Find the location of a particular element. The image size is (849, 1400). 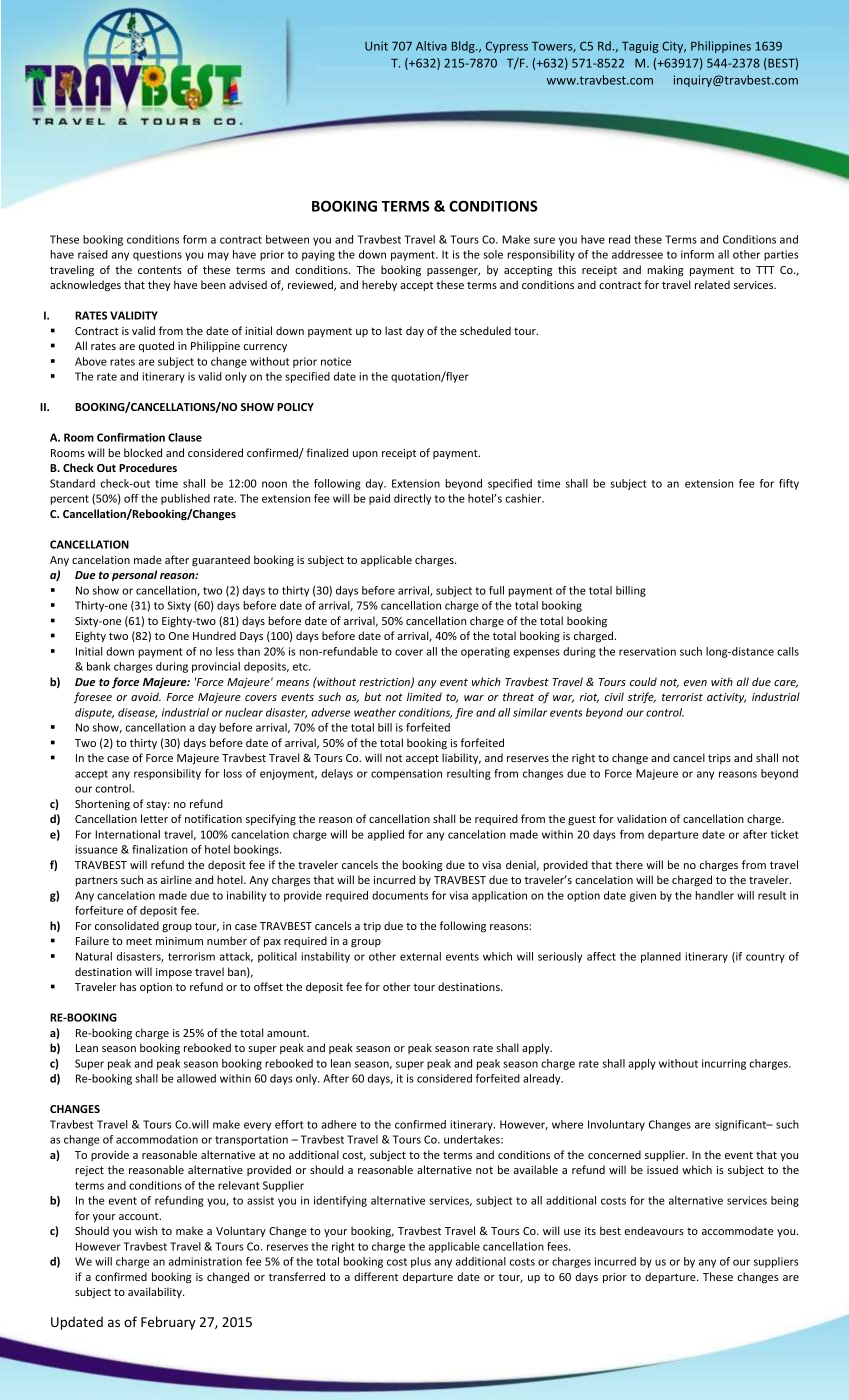

City is located at coordinates (674, 47).
